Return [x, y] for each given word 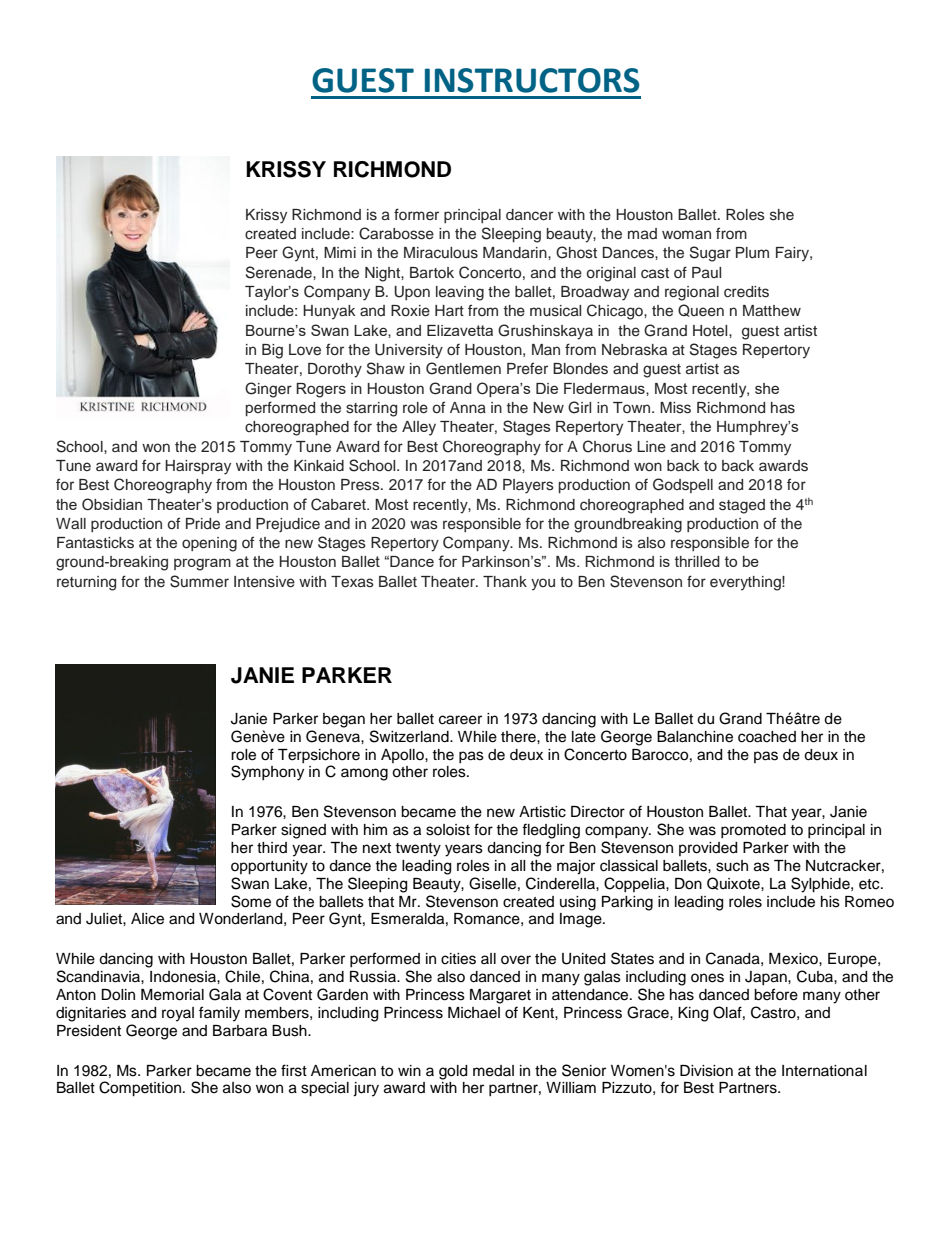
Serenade [280, 272]
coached [767, 737]
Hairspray [198, 467]
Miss [675, 408]
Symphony [267, 773]
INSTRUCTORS [532, 80]
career [460, 720]
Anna [468, 407]
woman [686, 234]
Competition [140, 1089]
